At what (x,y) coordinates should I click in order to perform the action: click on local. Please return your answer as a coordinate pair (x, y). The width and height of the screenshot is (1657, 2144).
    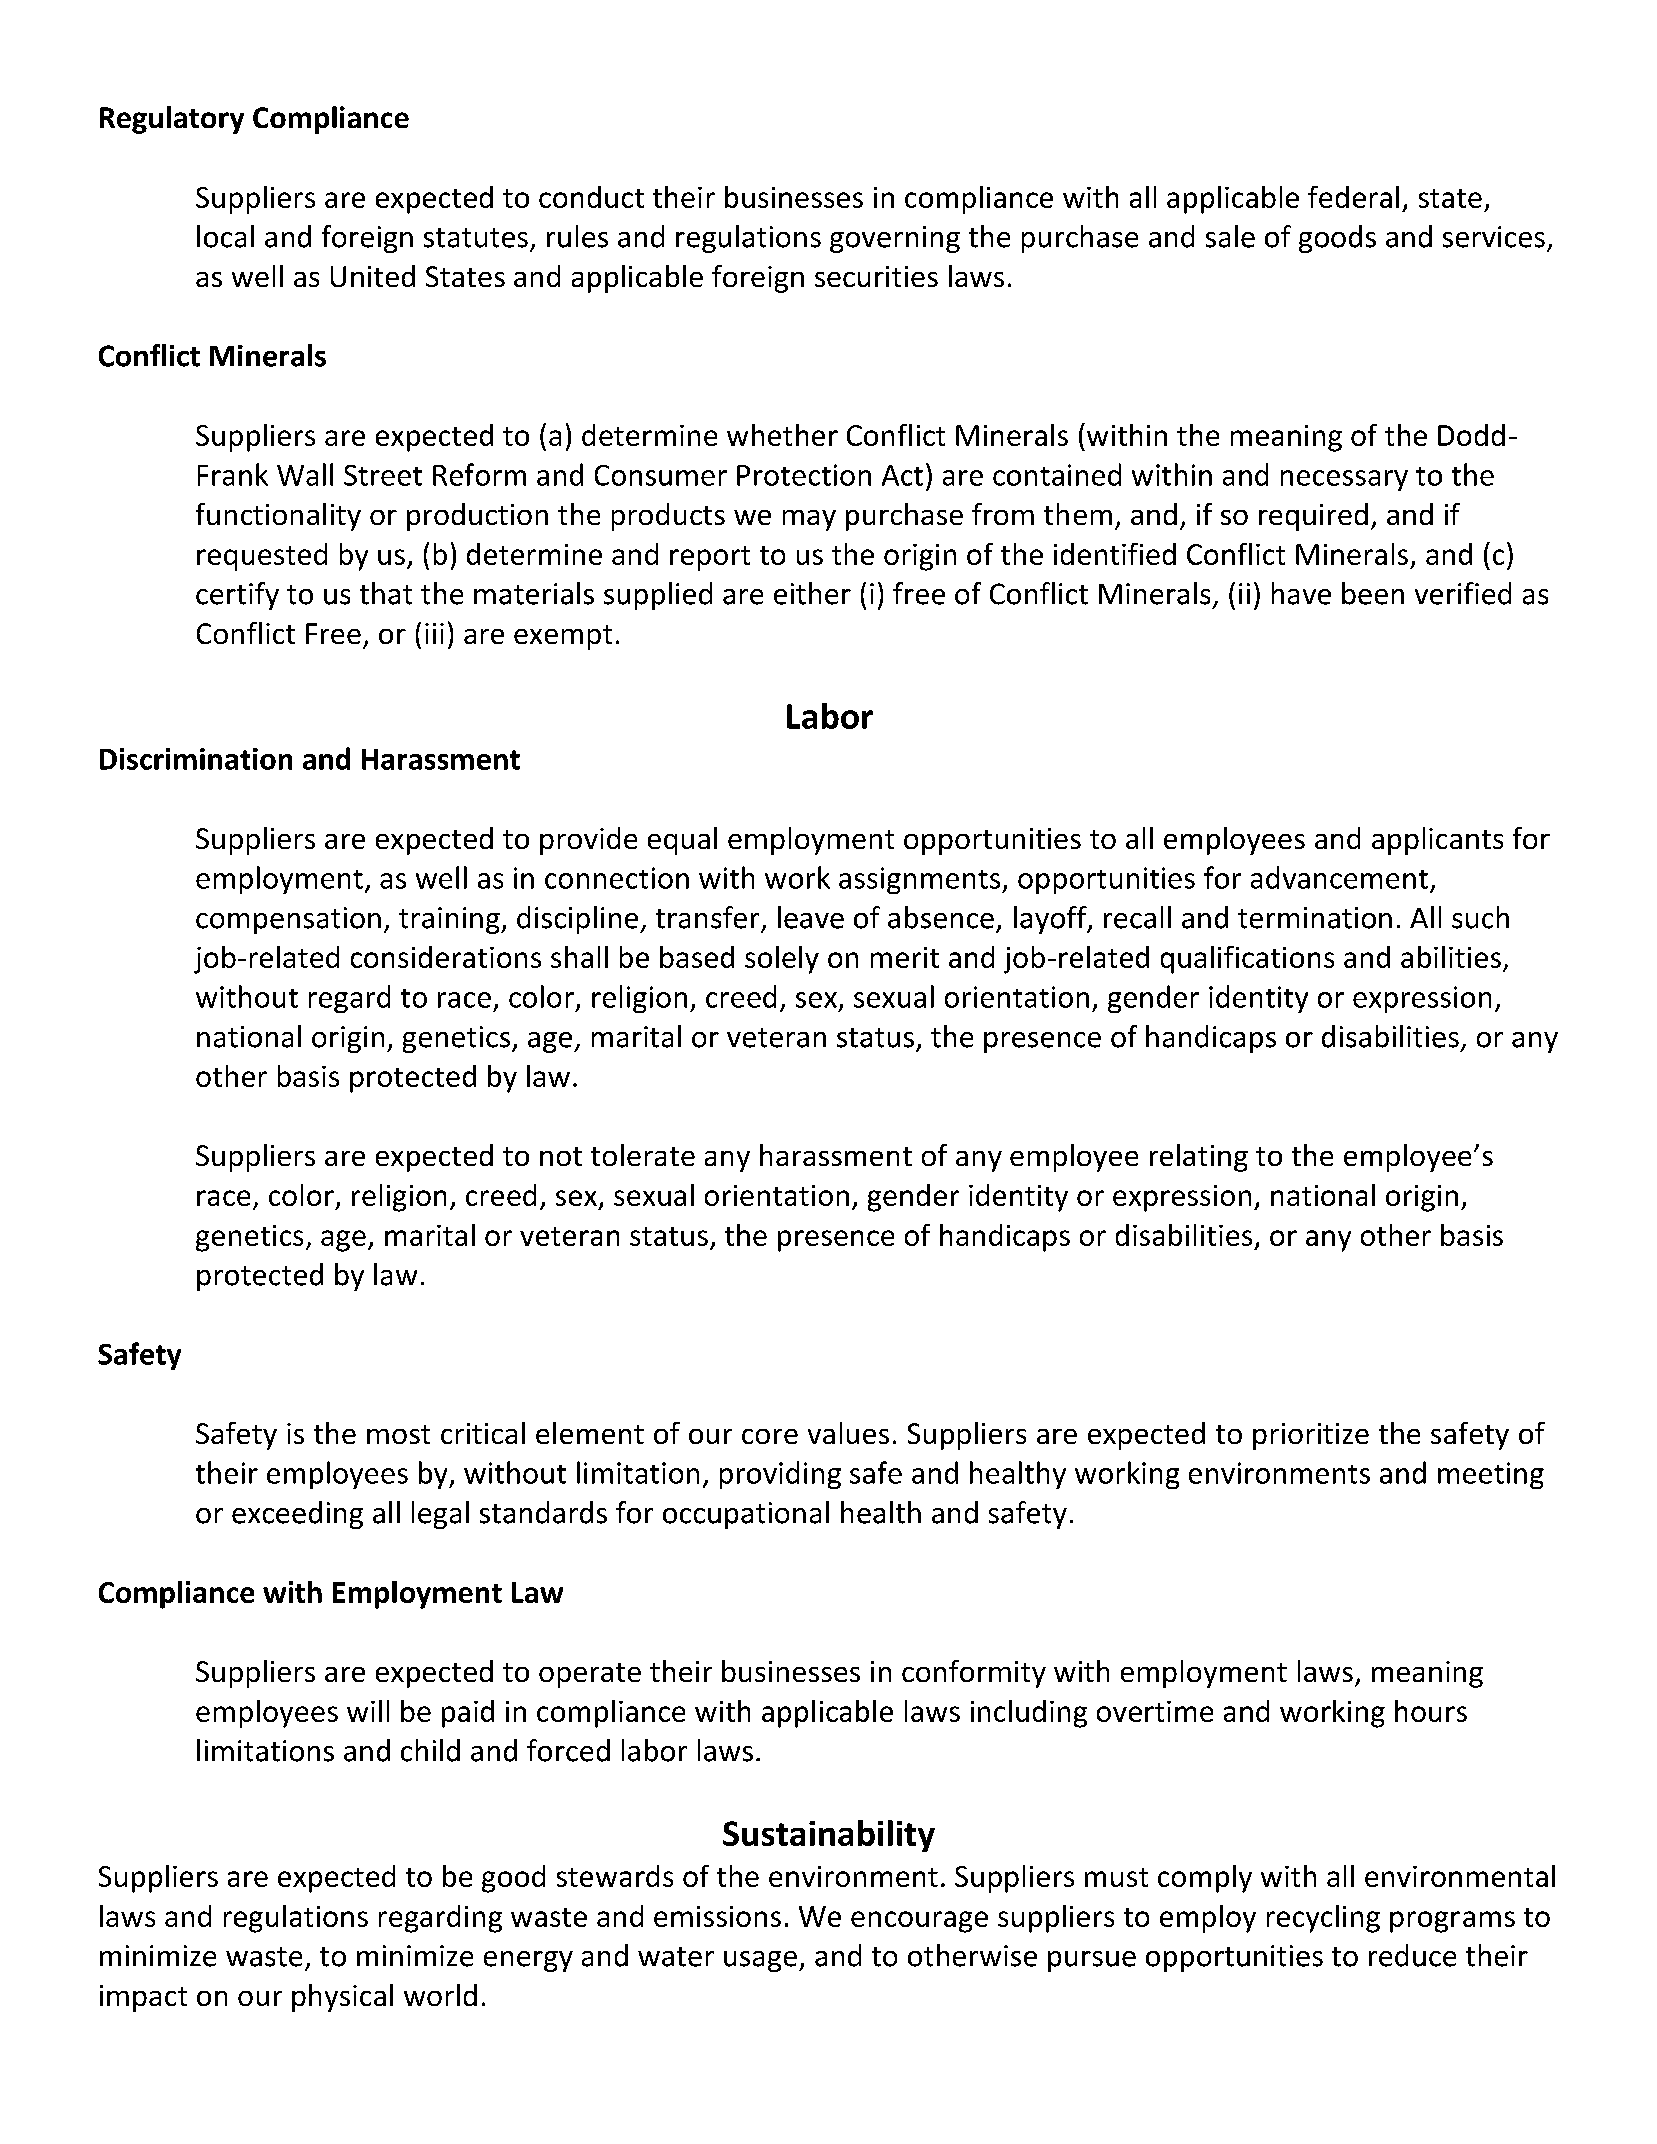
    Looking at the image, I should click on (225, 236).
